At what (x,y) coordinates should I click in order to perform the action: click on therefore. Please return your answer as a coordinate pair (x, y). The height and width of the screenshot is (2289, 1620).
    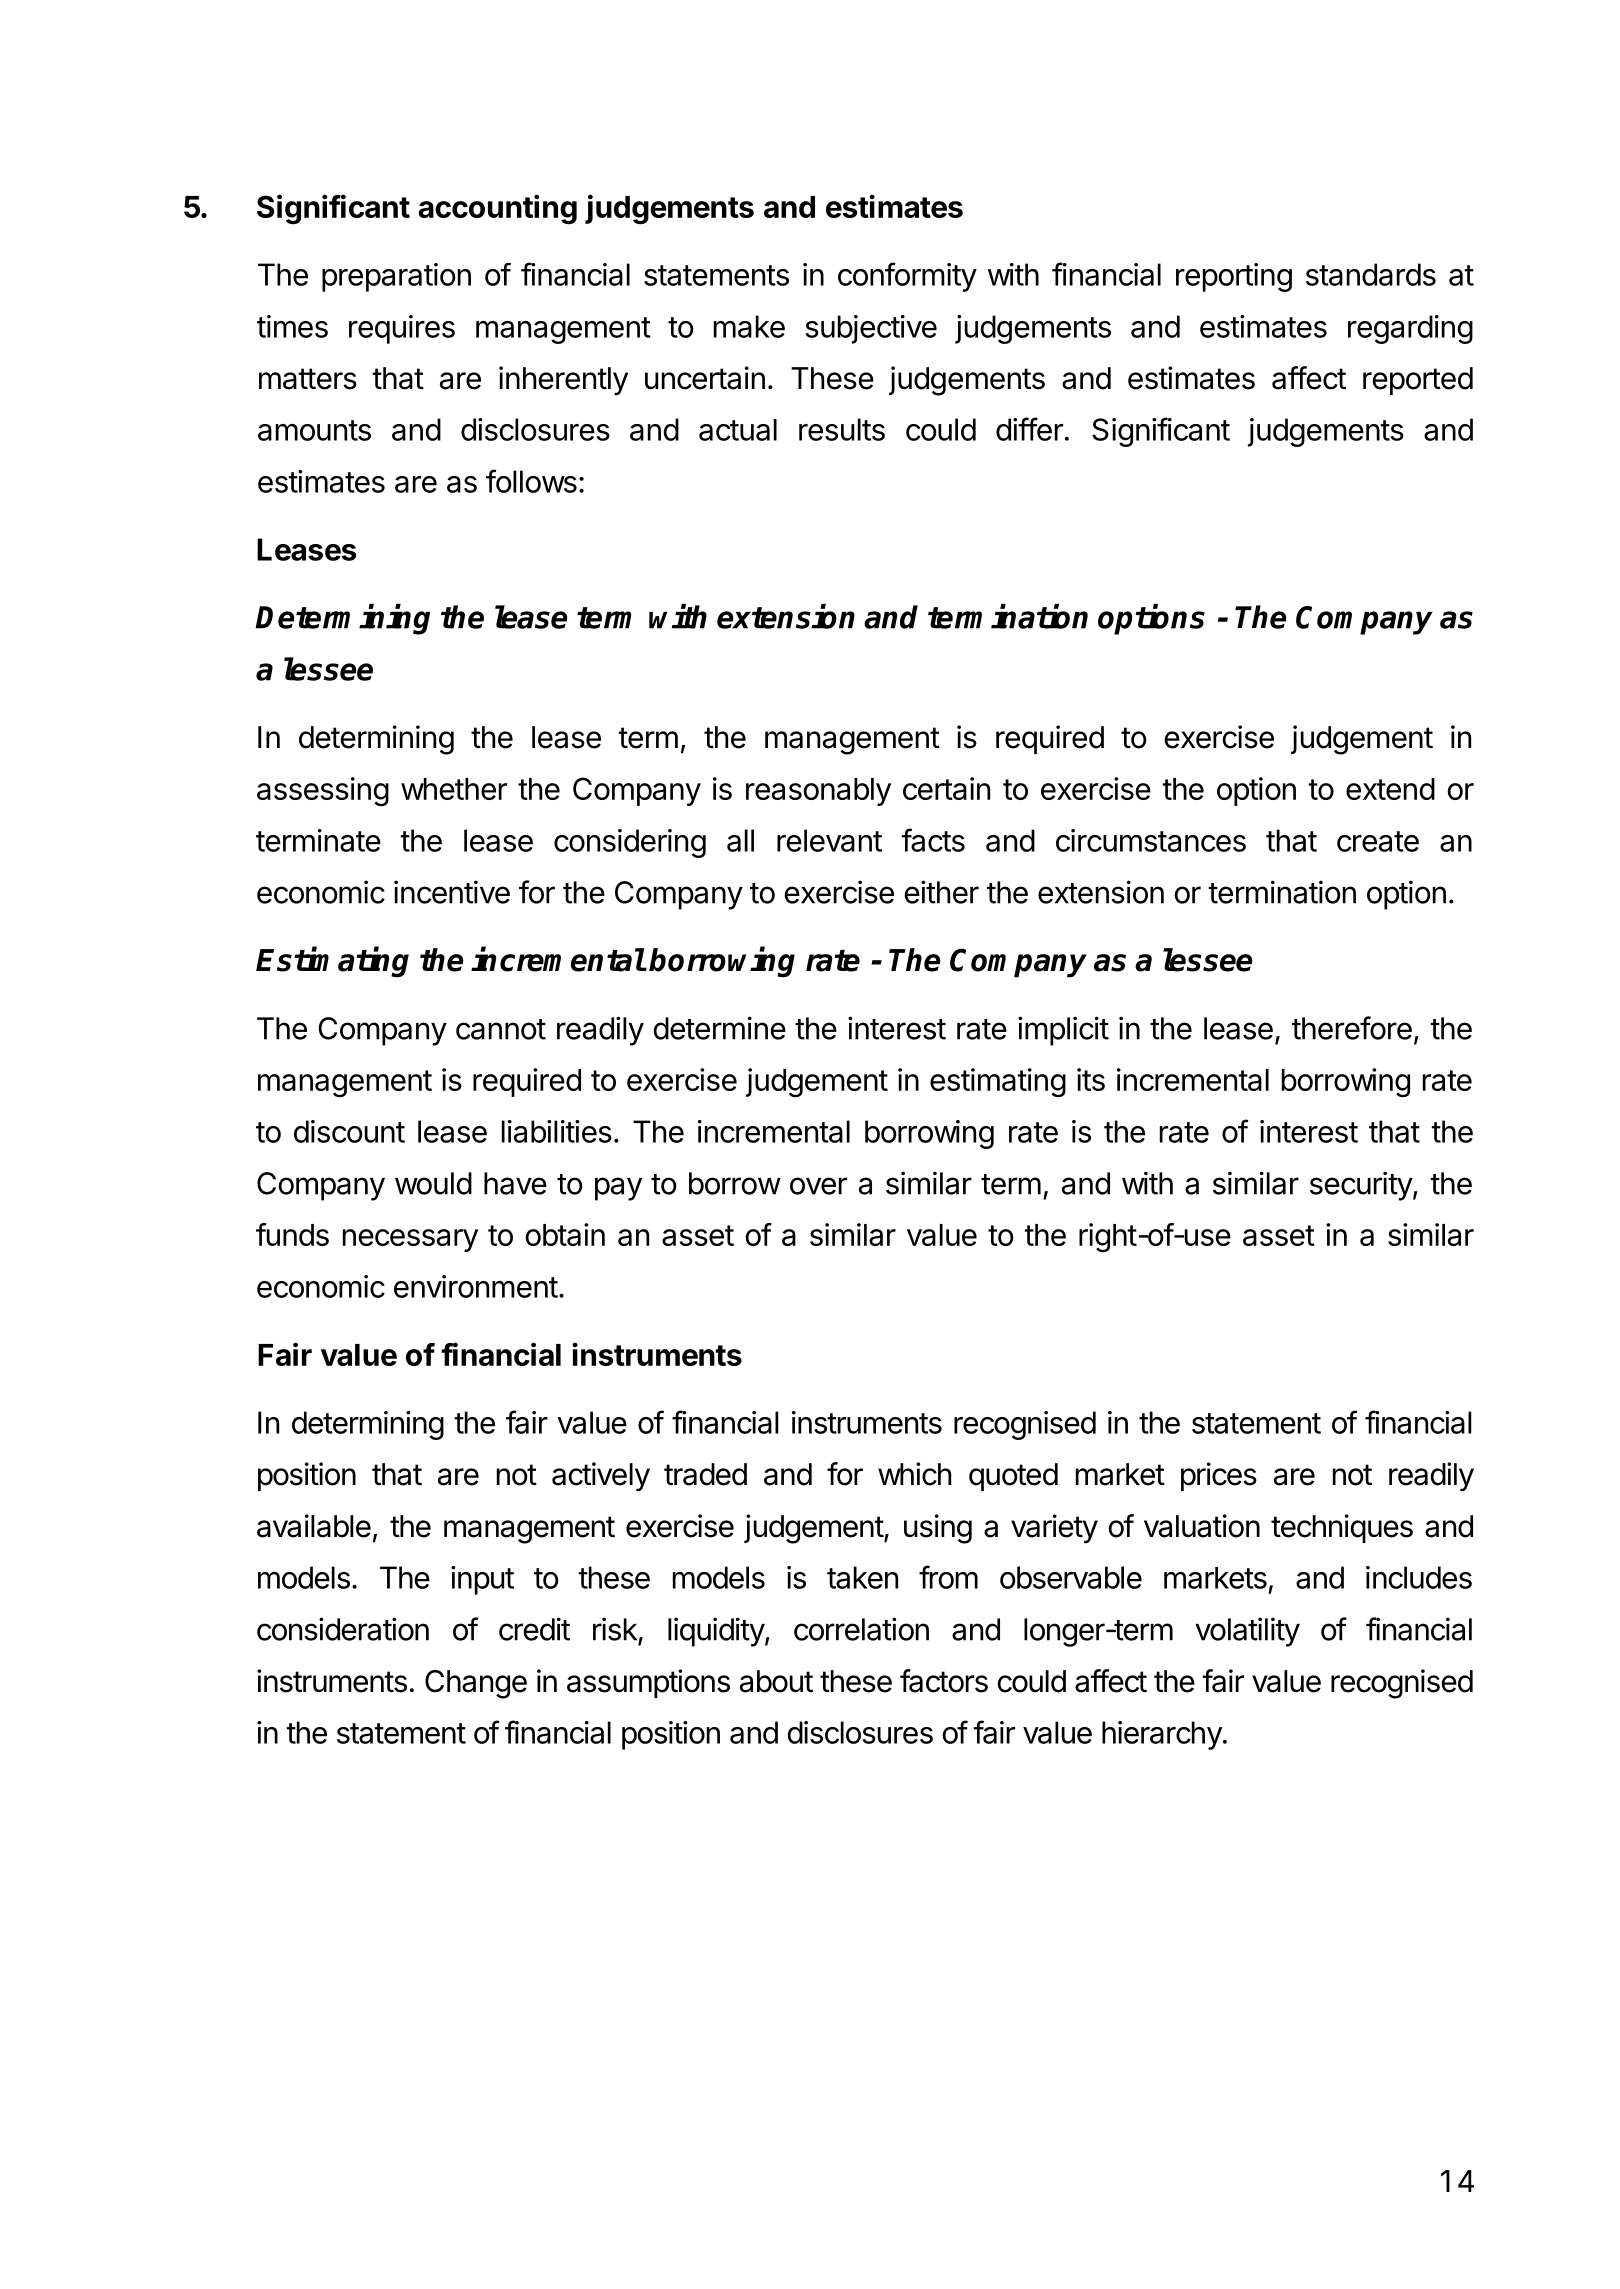
    Looking at the image, I should click on (1352, 1028).
